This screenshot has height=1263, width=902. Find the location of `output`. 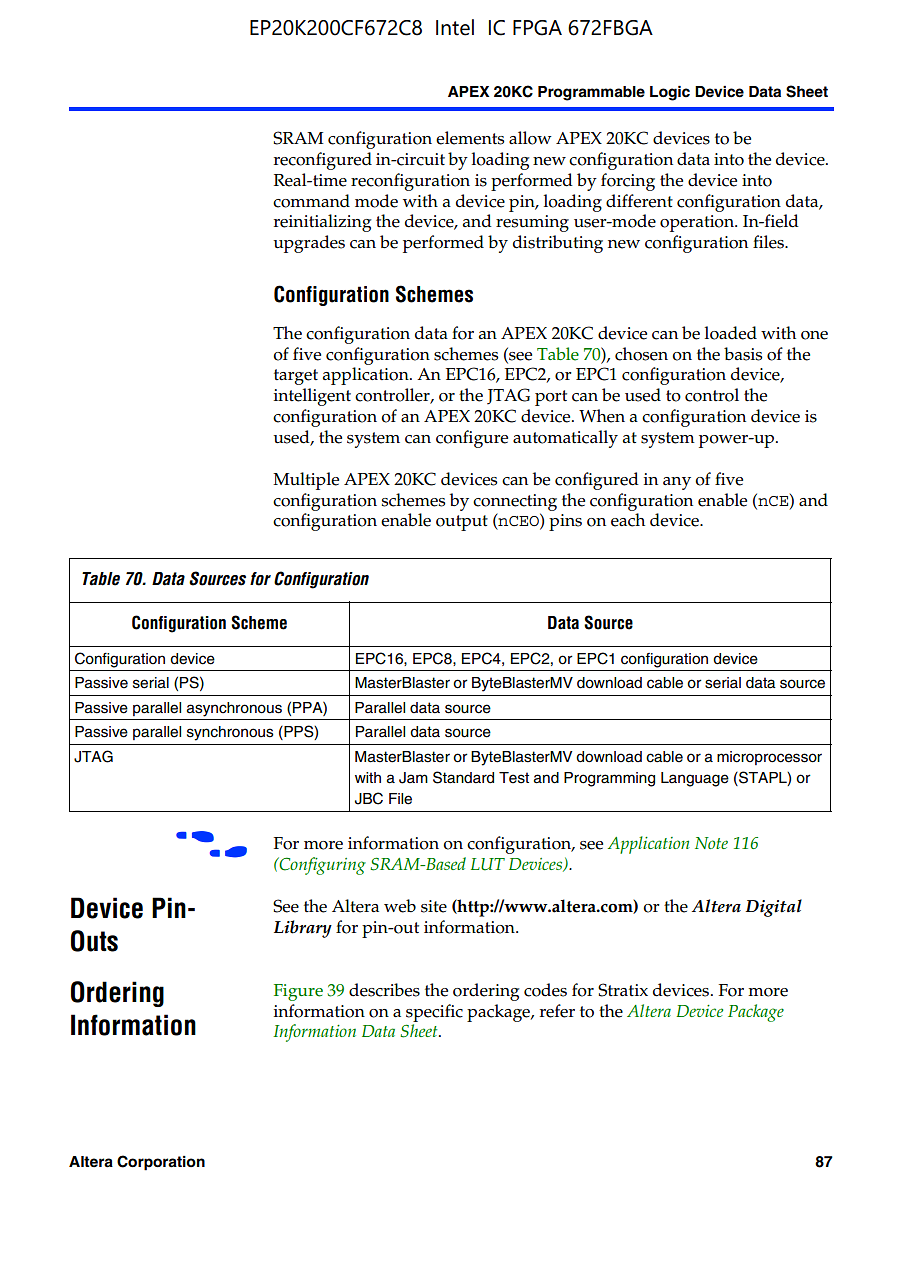

output is located at coordinates (462, 523).
